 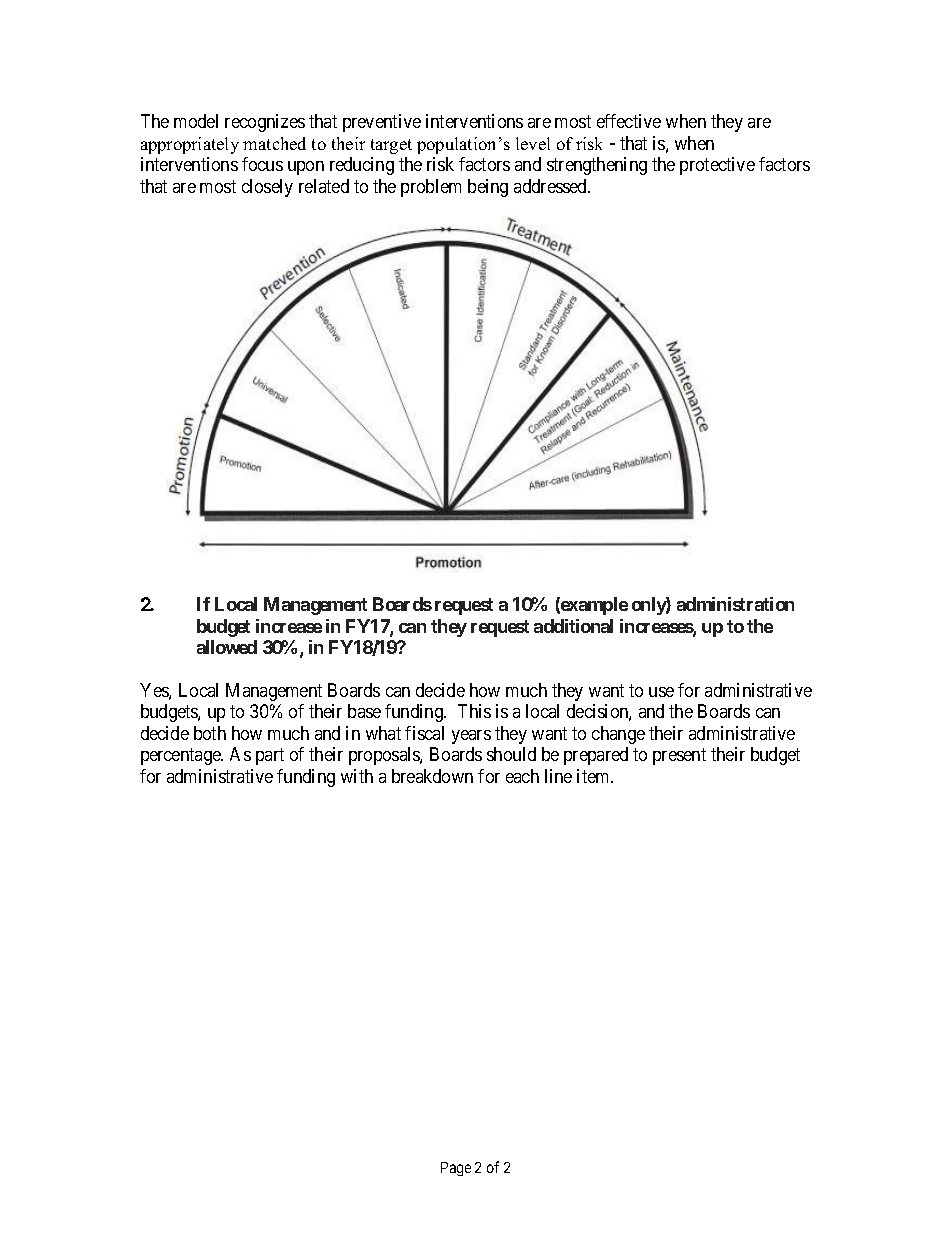 I want to click on allowed, so click(x=227, y=647).
